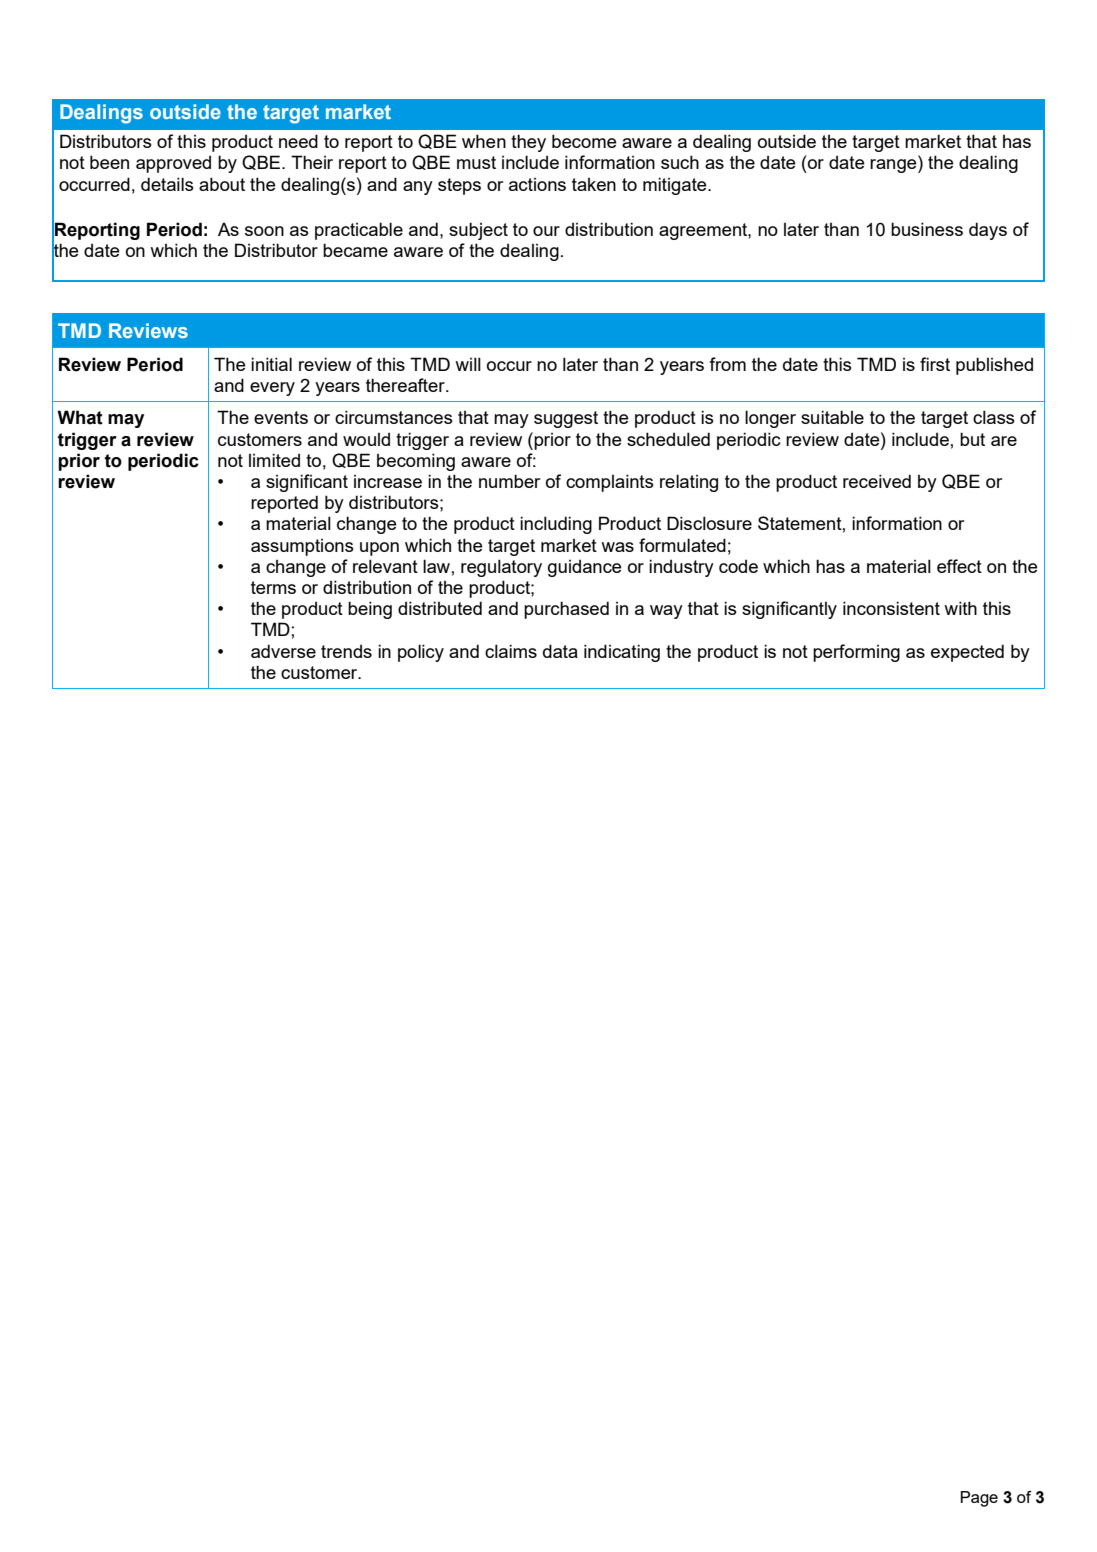  Describe the element at coordinates (283, 651) in the document. I see `adverse` at that location.
